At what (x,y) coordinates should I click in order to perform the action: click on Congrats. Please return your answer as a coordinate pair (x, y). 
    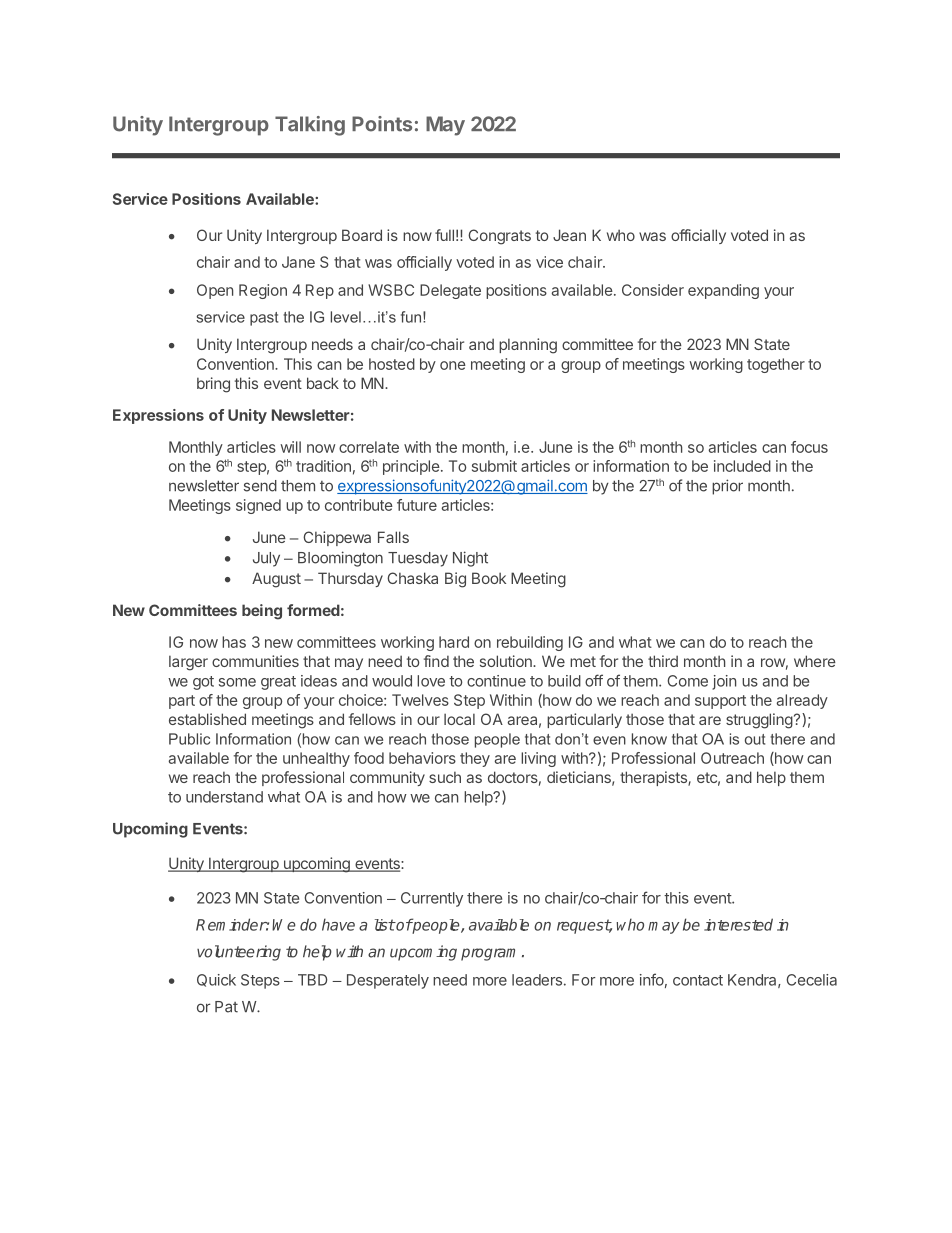
    Looking at the image, I should click on (499, 237).
